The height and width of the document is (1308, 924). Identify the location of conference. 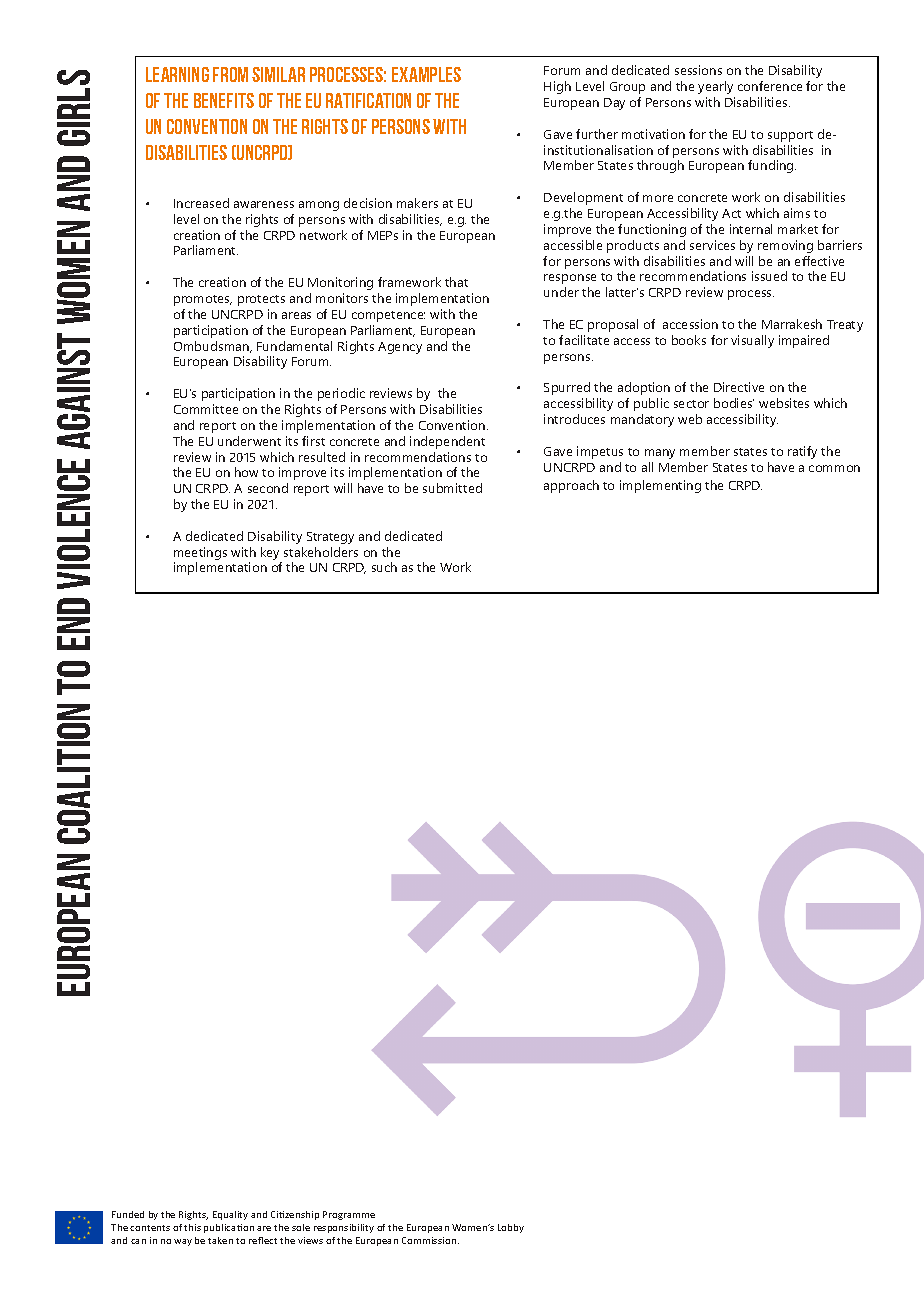
(770, 86).
